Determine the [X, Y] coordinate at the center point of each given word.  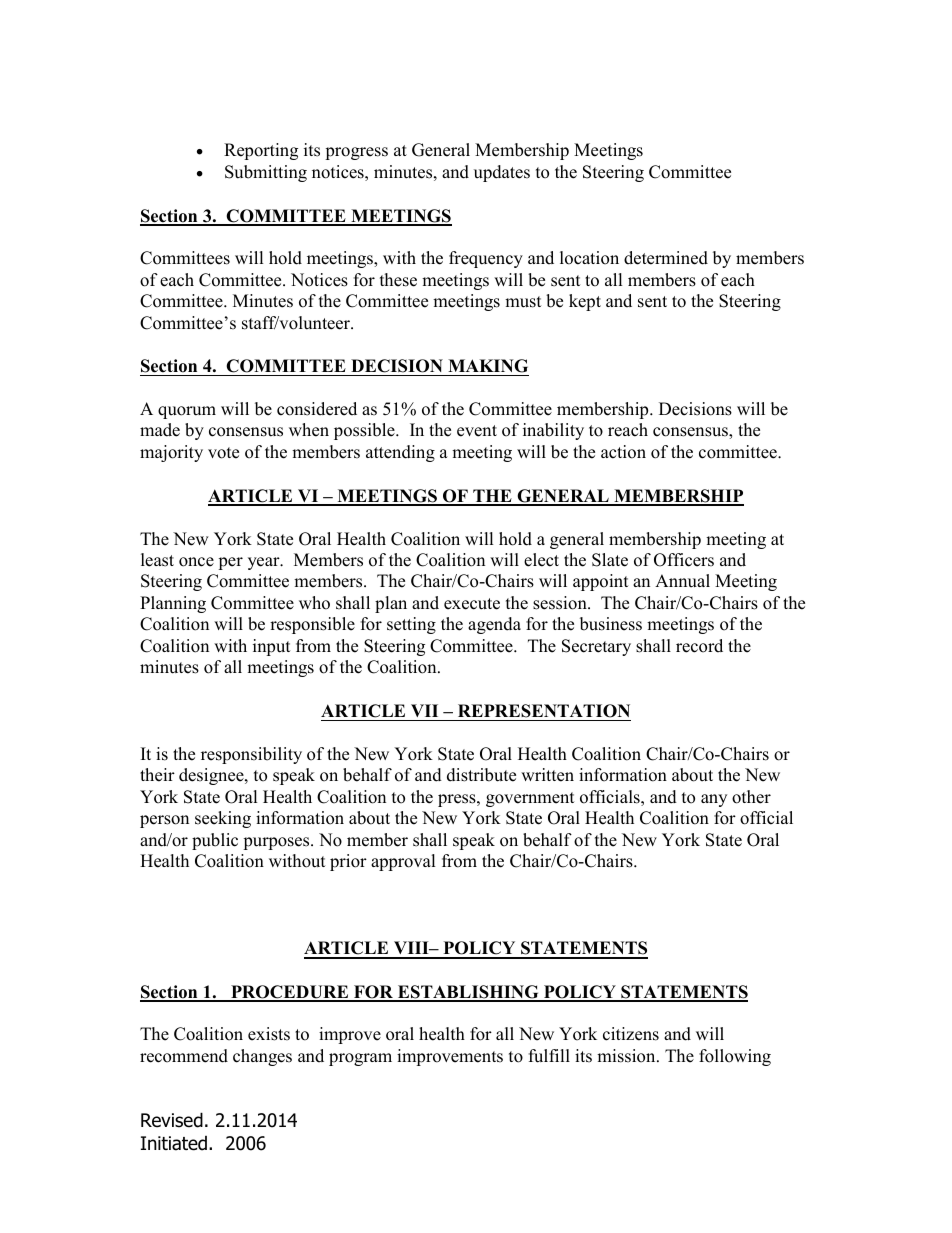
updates [502, 173]
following [735, 1057]
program [360, 1059]
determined [666, 258]
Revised [172, 1120]
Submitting [266, 173]
